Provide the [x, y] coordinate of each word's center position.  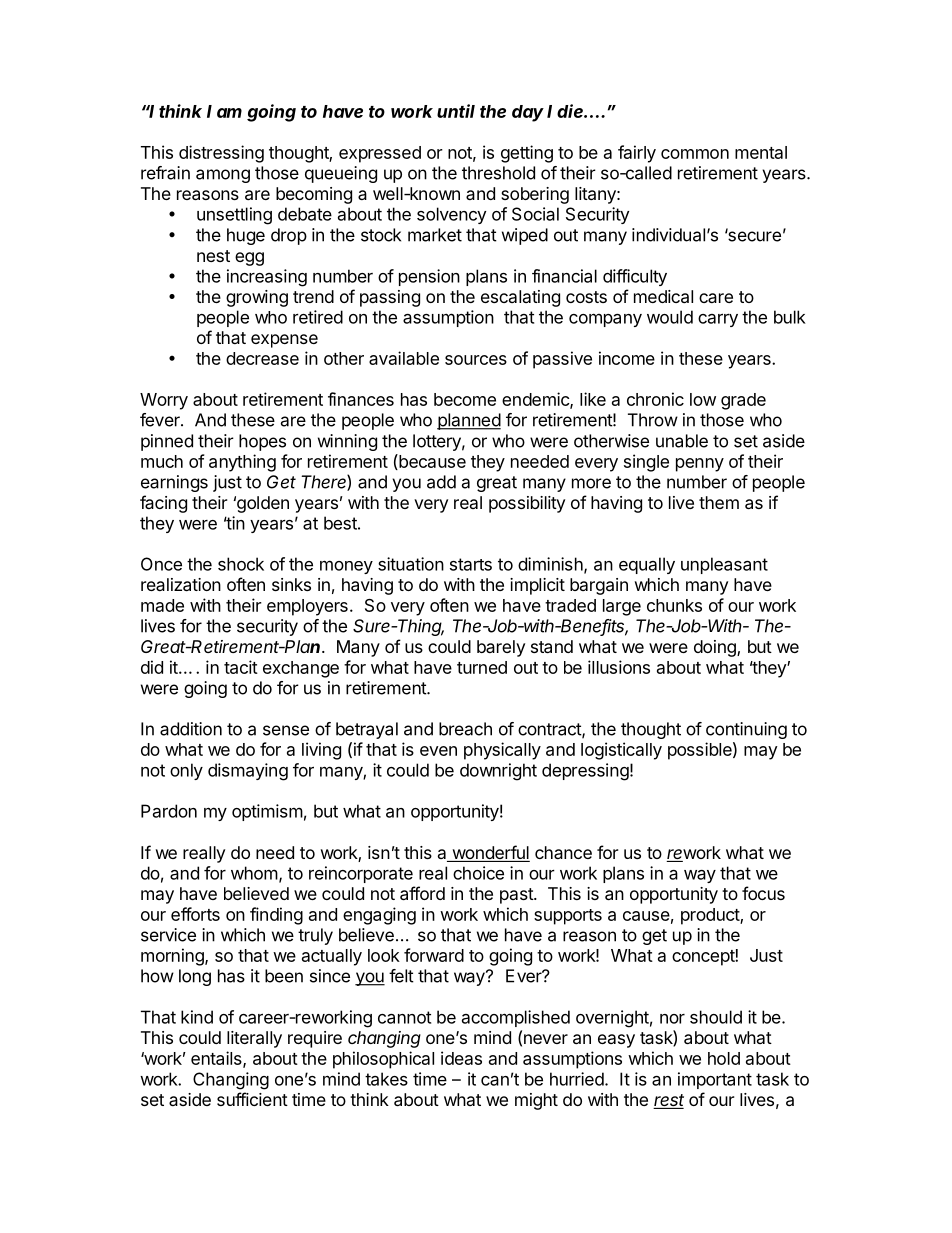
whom [254, 873]
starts [471, 564]
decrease [262, 358]
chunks [674, 605]
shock [241, 564]
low [703, 399]
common [695, 154]
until [456, 111]
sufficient [252, 1099]
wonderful [490, 853]
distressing [221, 154]
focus [763, 893]
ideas [461, 1058]
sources [476, 360]
